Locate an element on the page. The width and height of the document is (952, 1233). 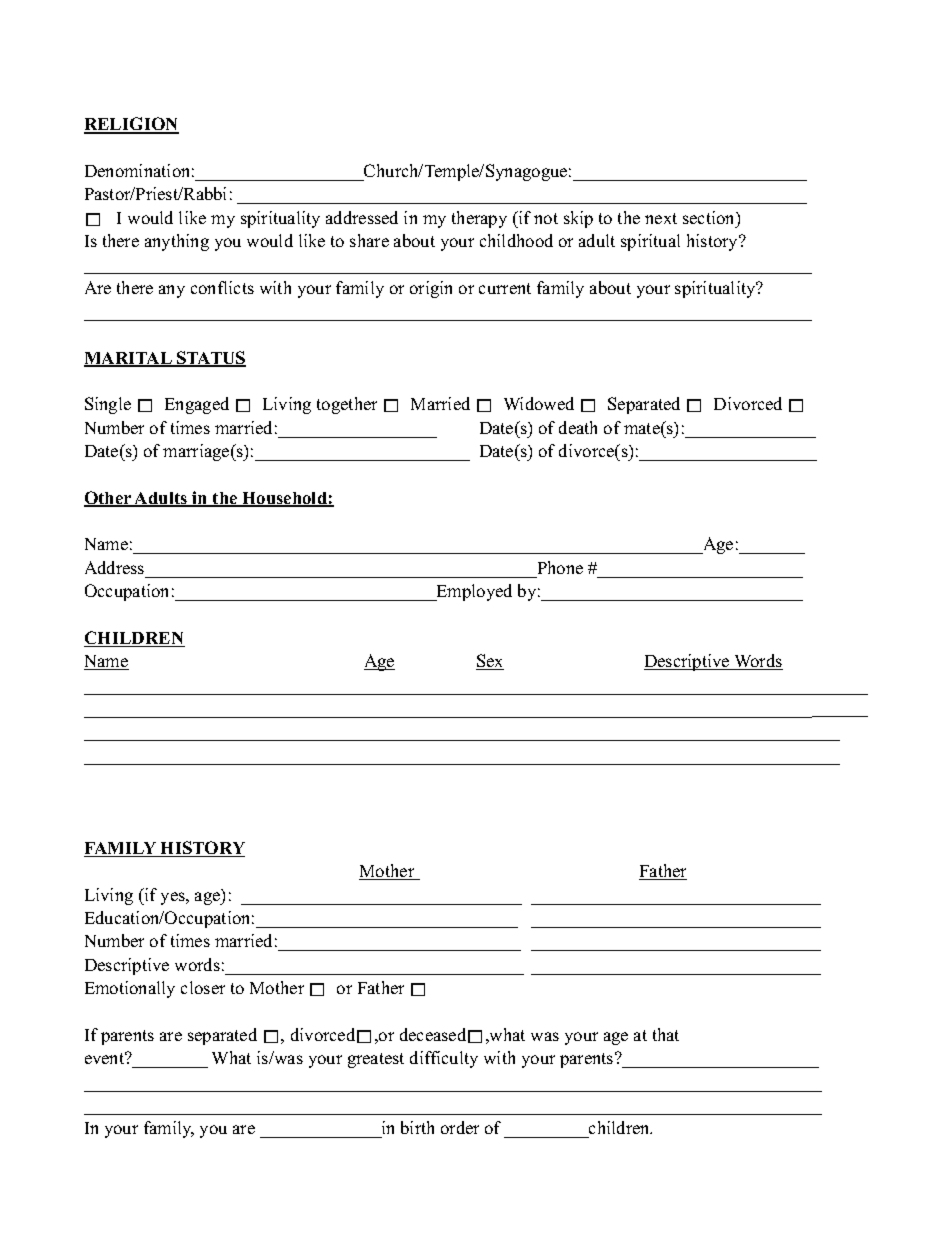
death is located at coordinates (578, 427).
